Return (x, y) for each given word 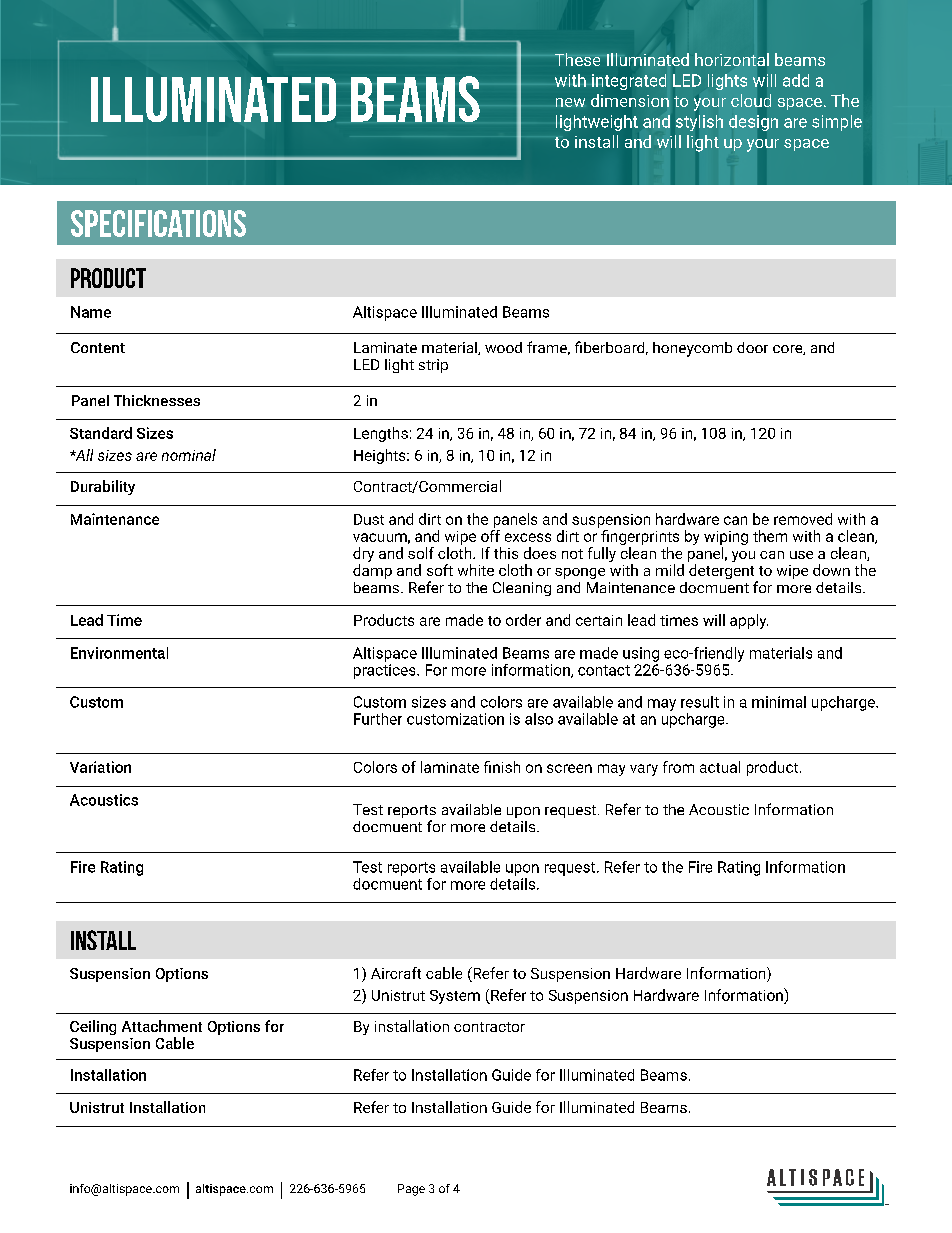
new (570, 102)
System (455, 997)
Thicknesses (157, 400)
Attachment (162, 1026)
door (752, 347)
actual (720, 767)
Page (411, 1190)
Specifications (158, 223)
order (523, 620)
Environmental (119, 653)
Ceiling (93, 1027)
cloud (751, 100)
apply (749, 621)
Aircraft (396, 973)
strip (433, 366)
